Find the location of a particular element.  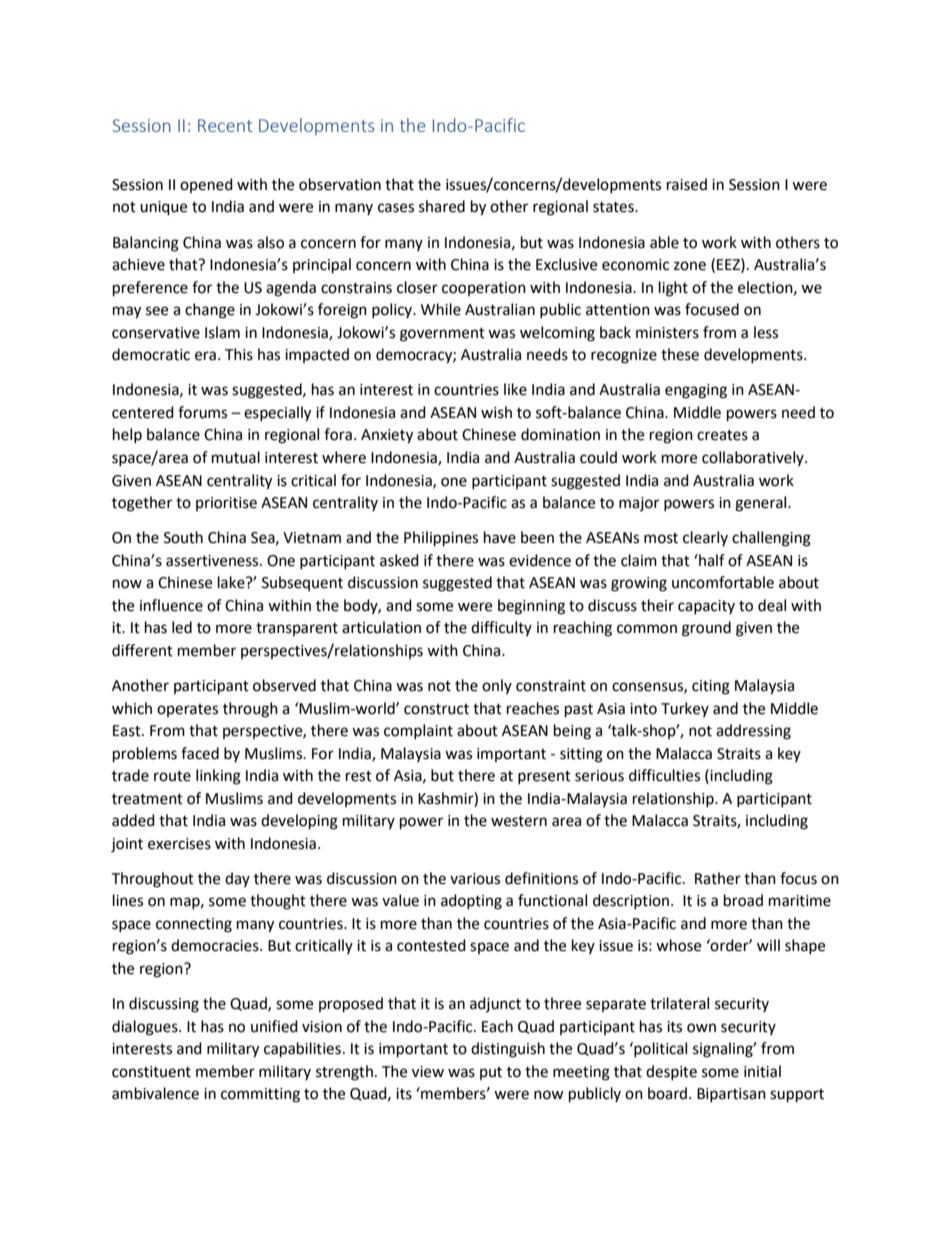

constituent is located at coordinates (151, 1072).
